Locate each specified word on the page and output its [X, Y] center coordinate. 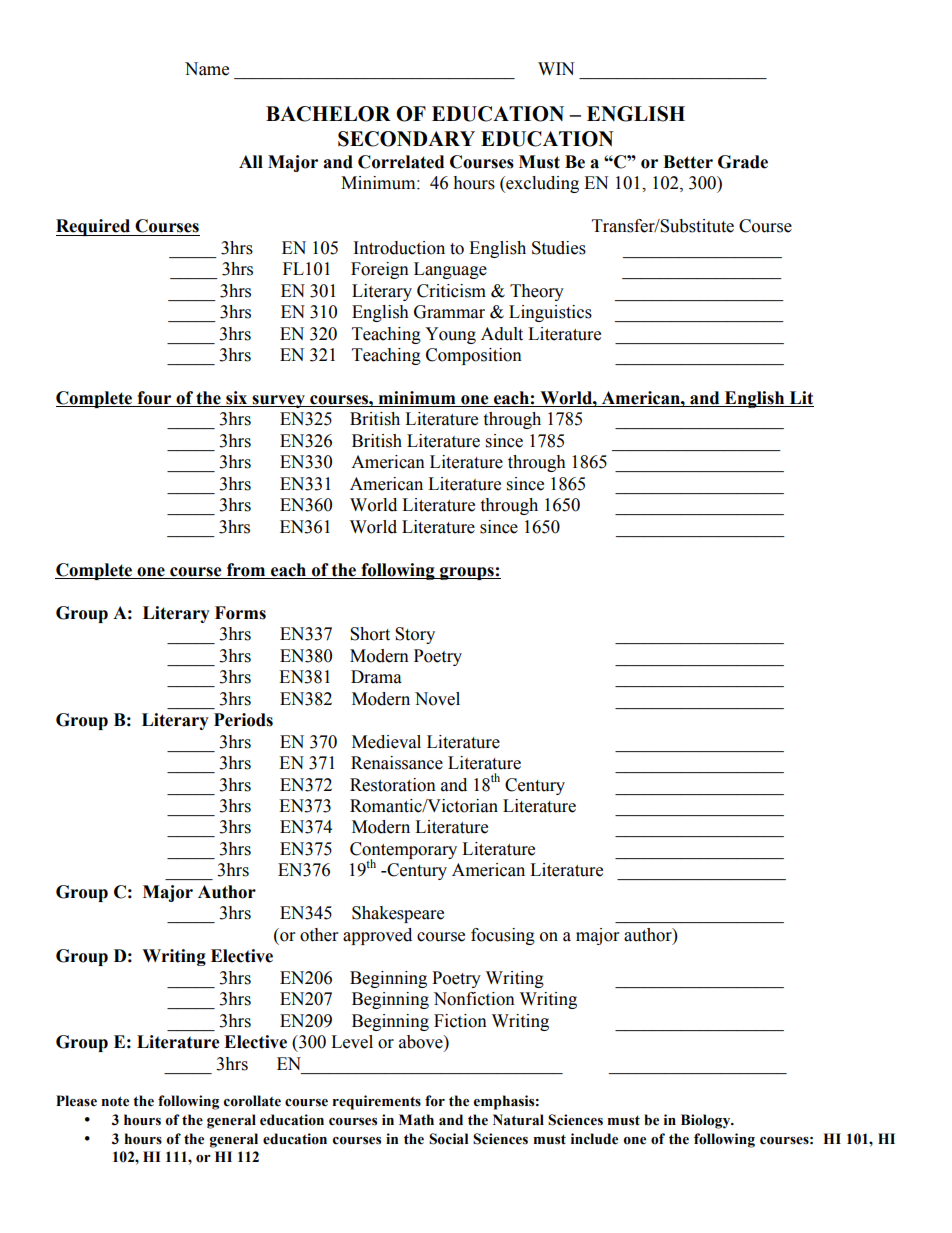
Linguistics [550, 313]
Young [450, 335]
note [115, 1101]
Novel [437, 699]
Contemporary [403, 852]
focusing [503, 936]
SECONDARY [406, 139]
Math [416, 1120]
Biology [707, 1121]
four [154, 399]
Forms [240, 613]
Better [688, 162]
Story [415, 635]
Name [207, 69]
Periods [243, 720]
